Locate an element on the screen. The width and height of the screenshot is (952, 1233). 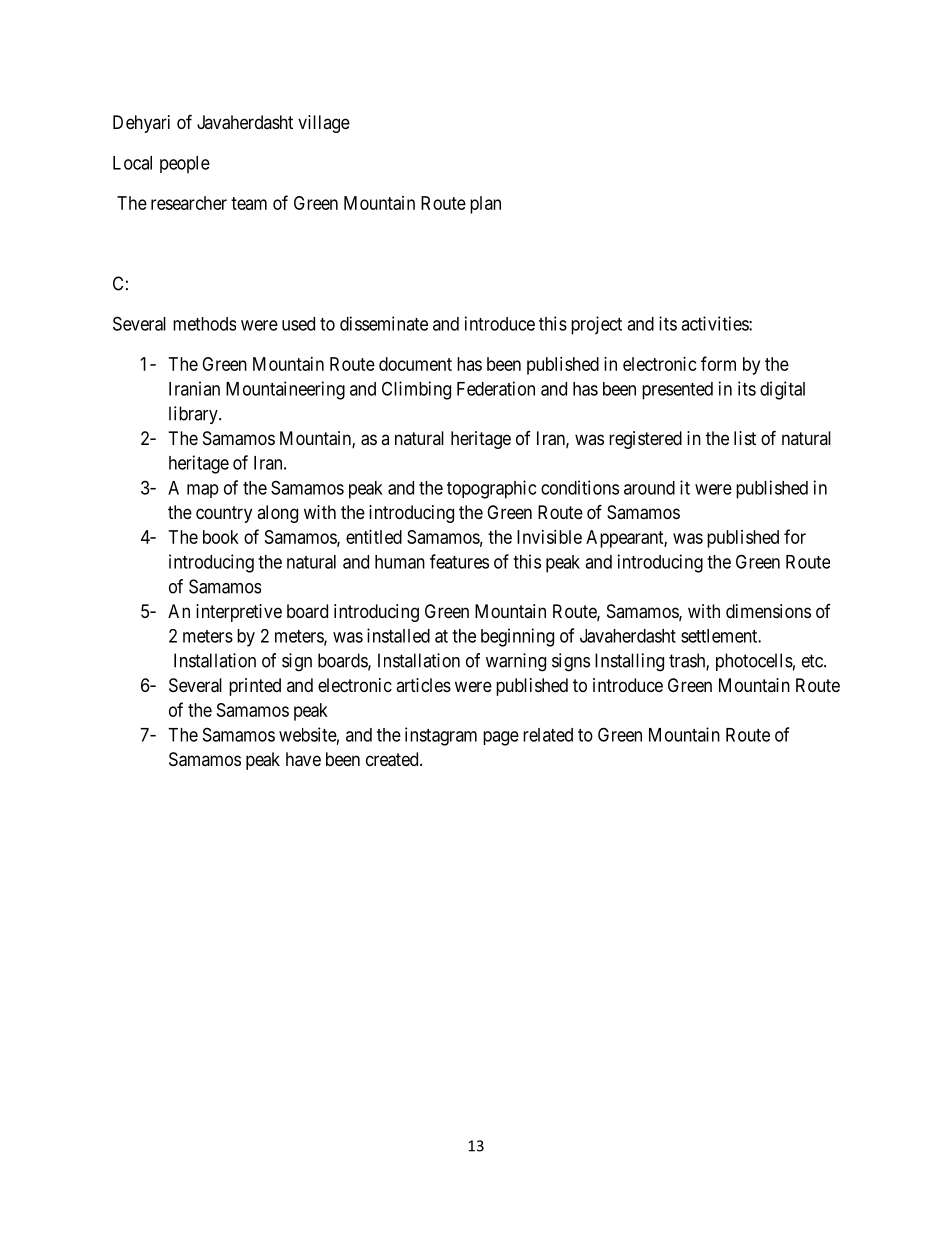
around is located at coordinates (649, 488).
